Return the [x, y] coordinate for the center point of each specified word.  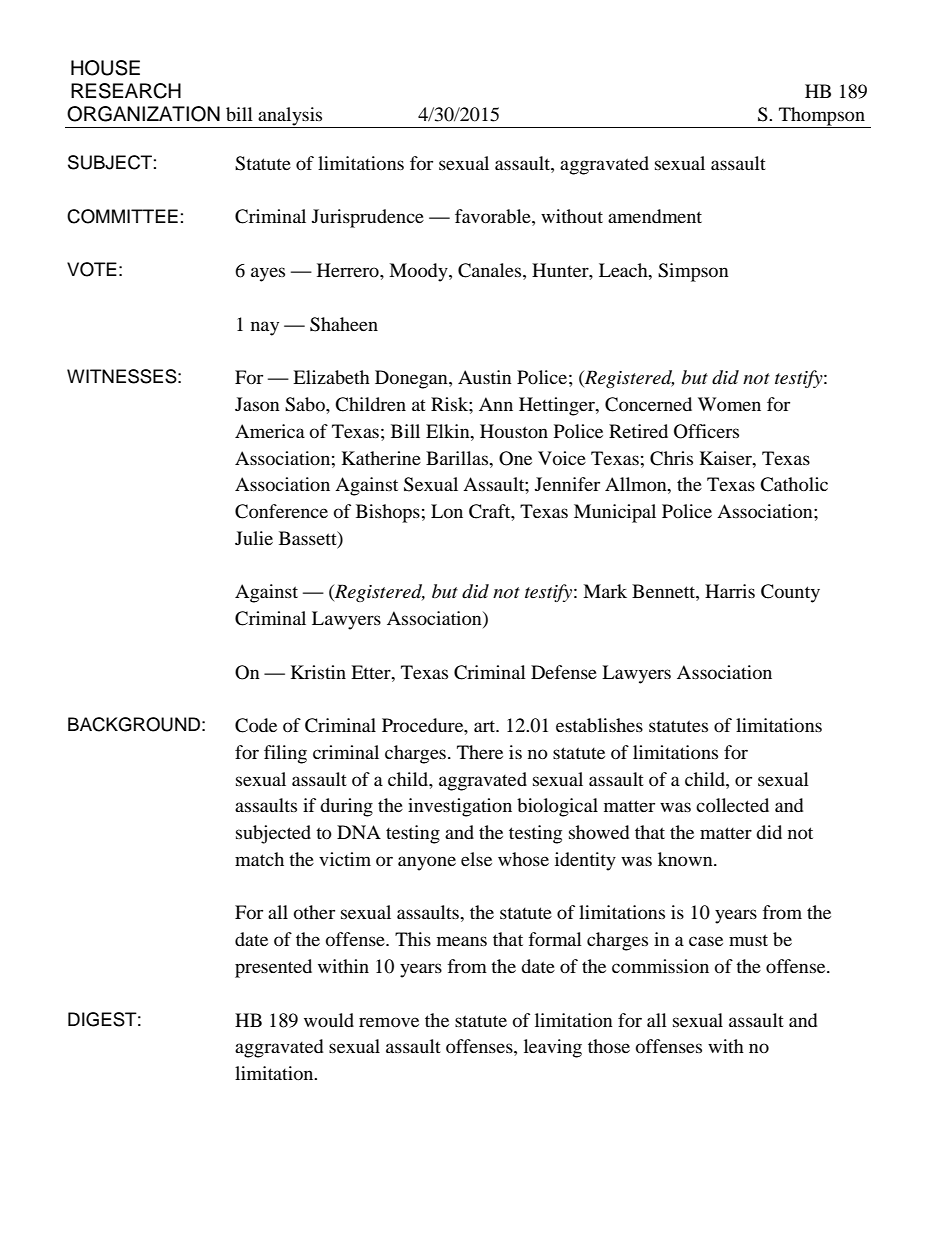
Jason [257, 404]
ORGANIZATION [143, 114]
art [486, 726]
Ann [496, 404]
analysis [290, 117]
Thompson [822, 117]
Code [256, 725]
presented [273, 968]
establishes [599, 725]
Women [729, 404]
